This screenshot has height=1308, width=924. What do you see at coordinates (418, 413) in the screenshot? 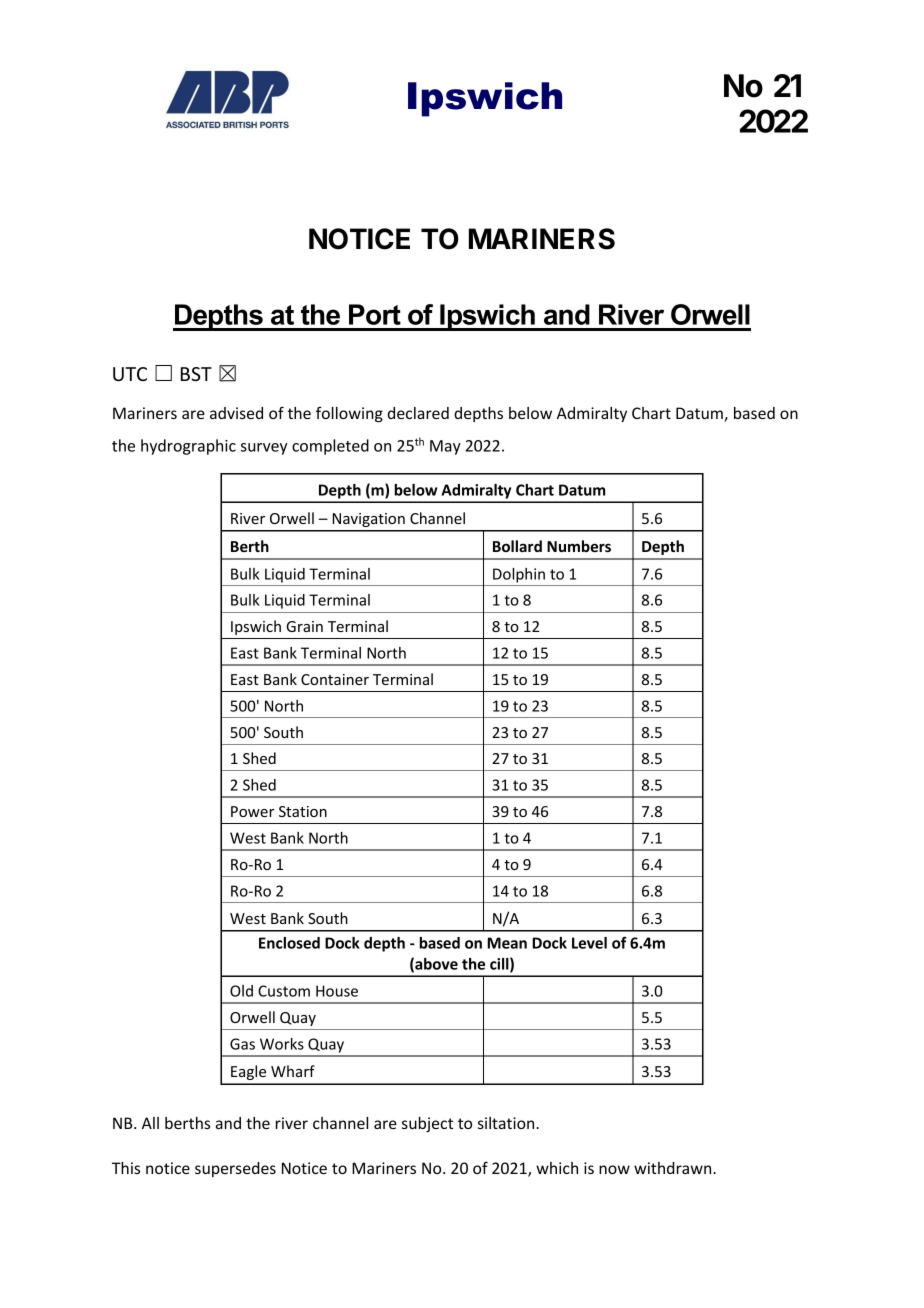
I see `declared` at bounding box center [418, 413].
